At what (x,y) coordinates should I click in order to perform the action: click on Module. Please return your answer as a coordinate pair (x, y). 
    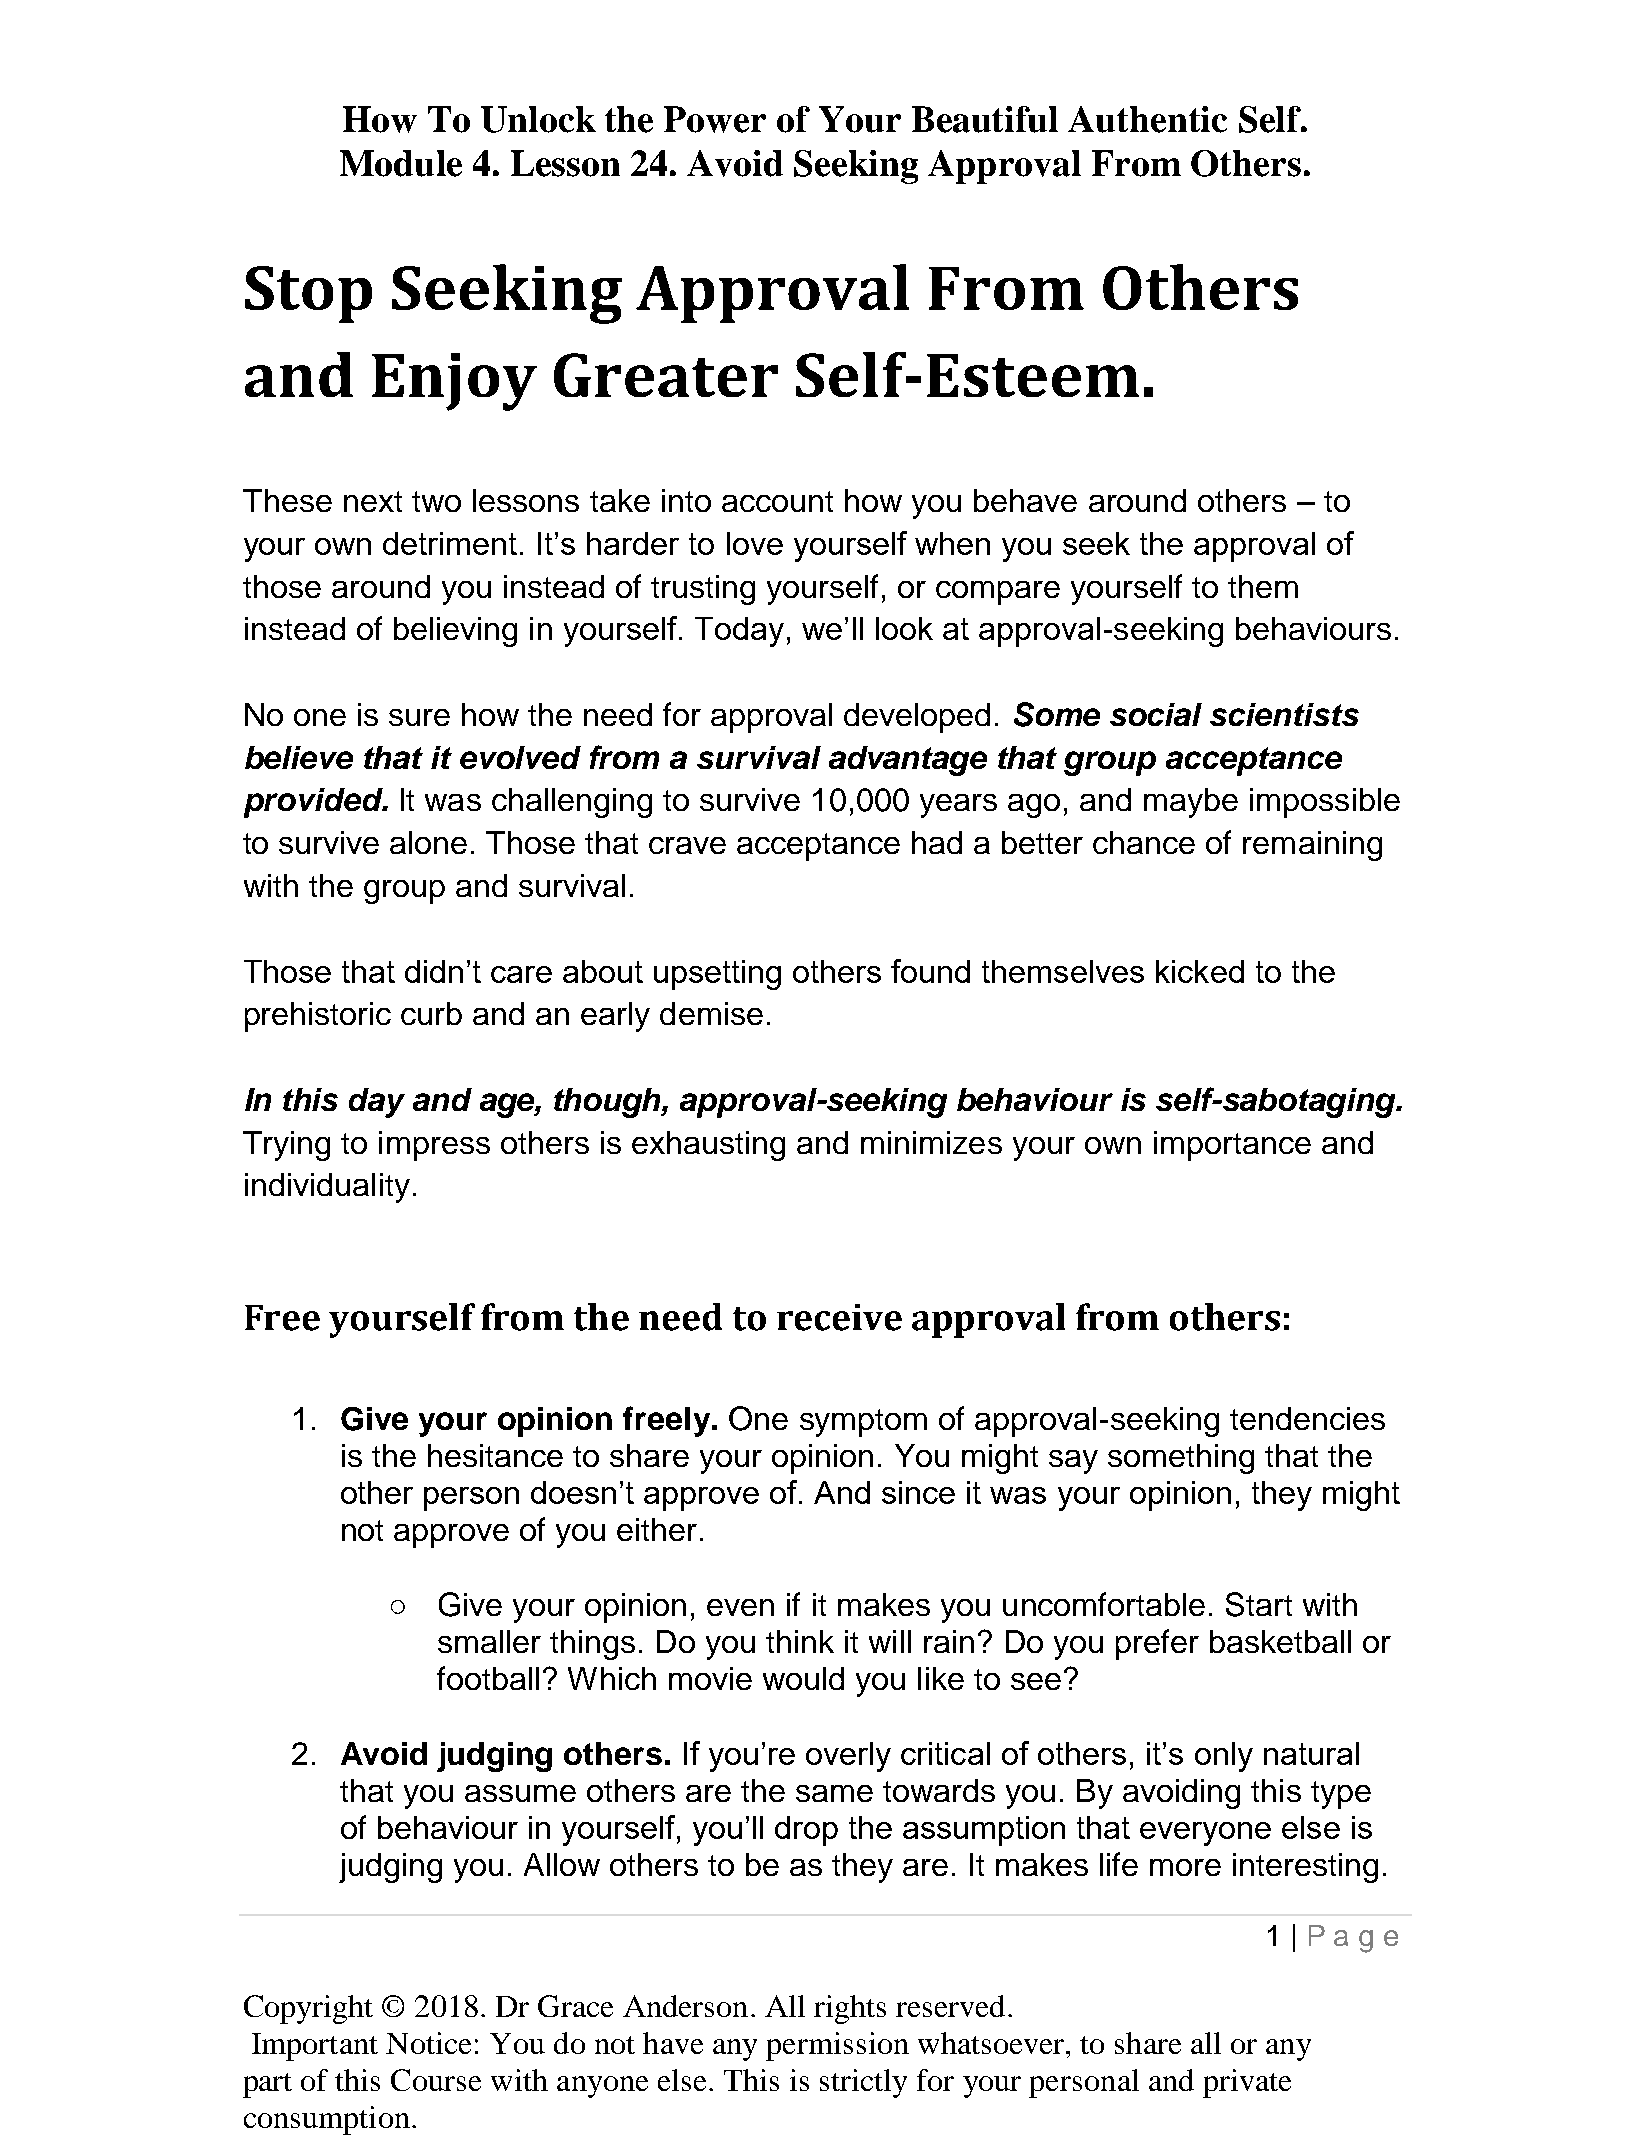
    Looking at the image, I should click on (401, 163).
